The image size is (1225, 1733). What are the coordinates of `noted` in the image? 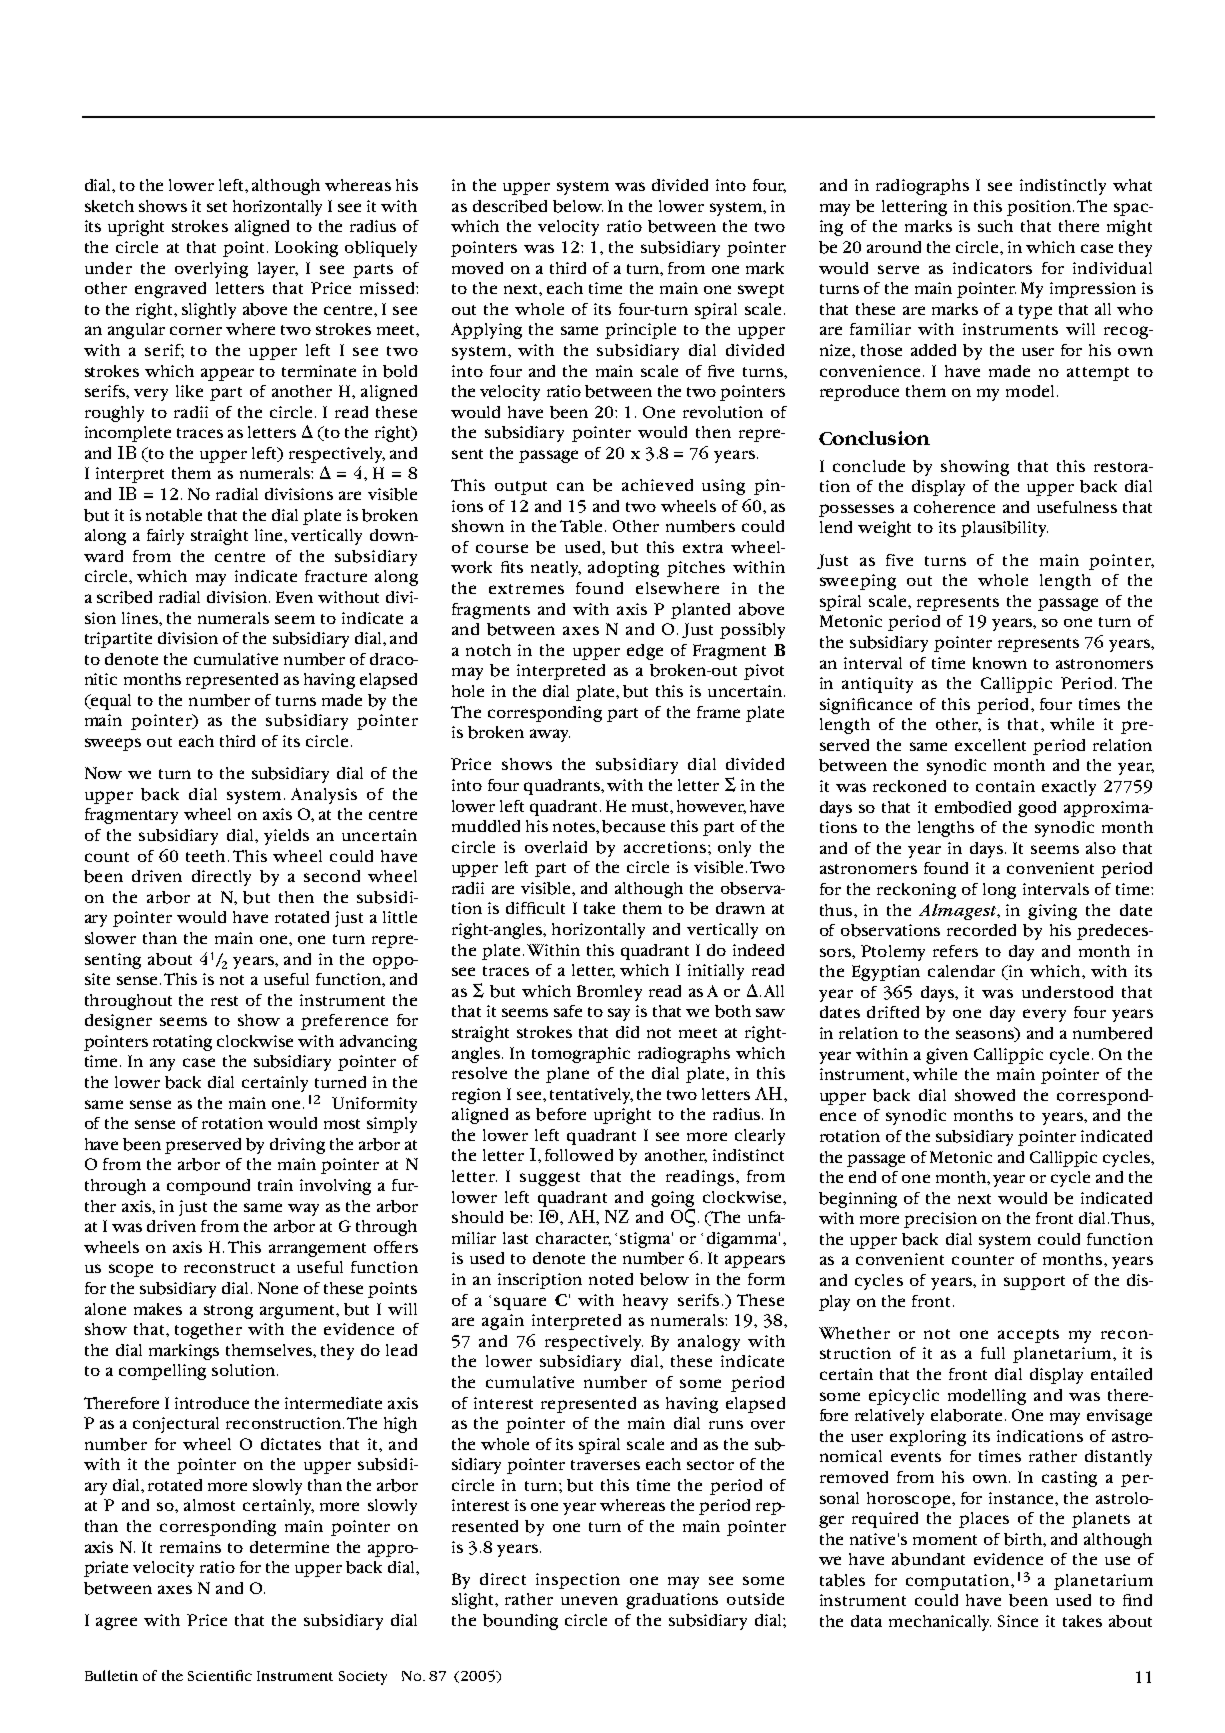 It's located at (611, 1279).
